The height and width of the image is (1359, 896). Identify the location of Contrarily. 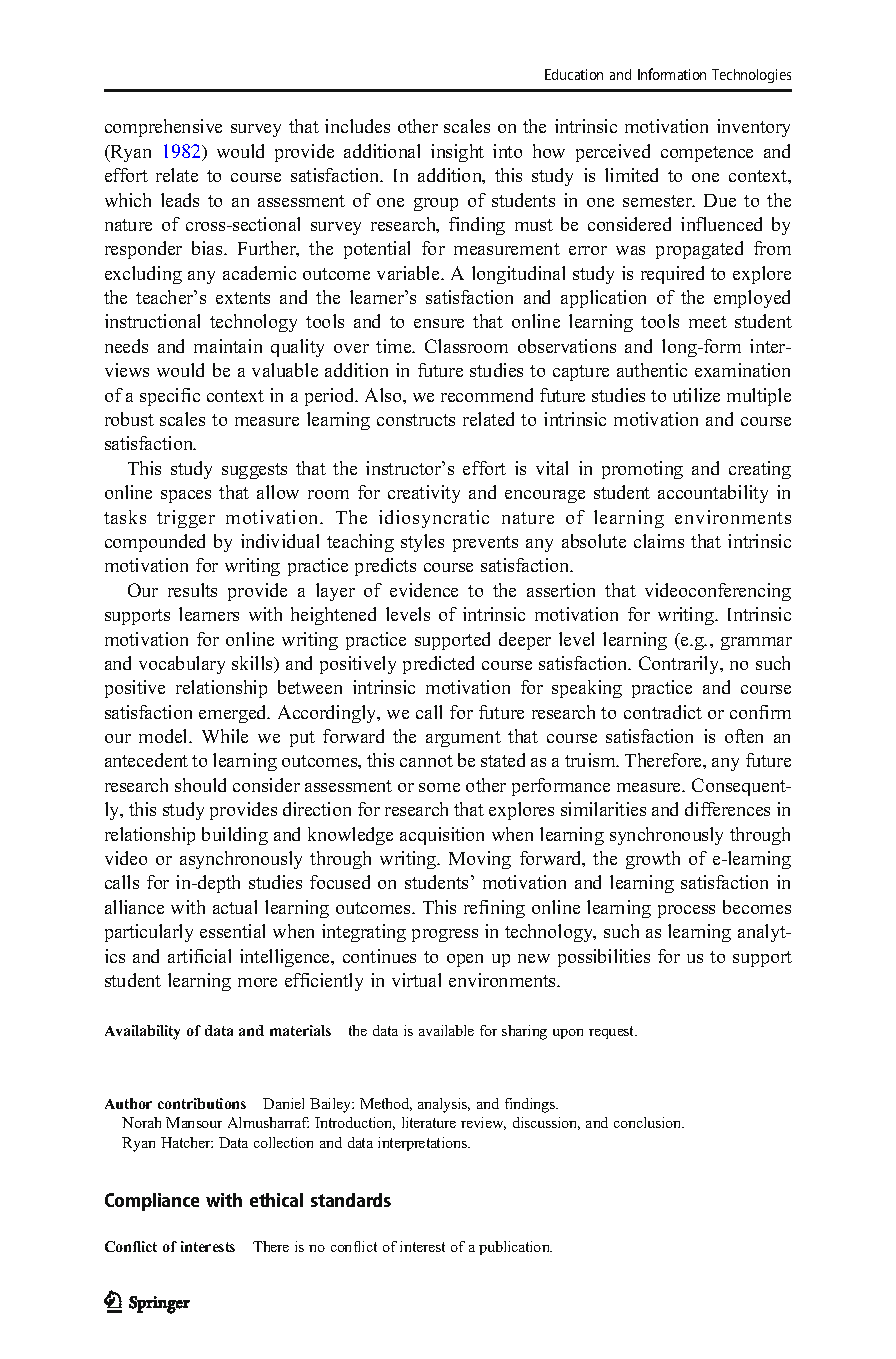
(680, 665).
